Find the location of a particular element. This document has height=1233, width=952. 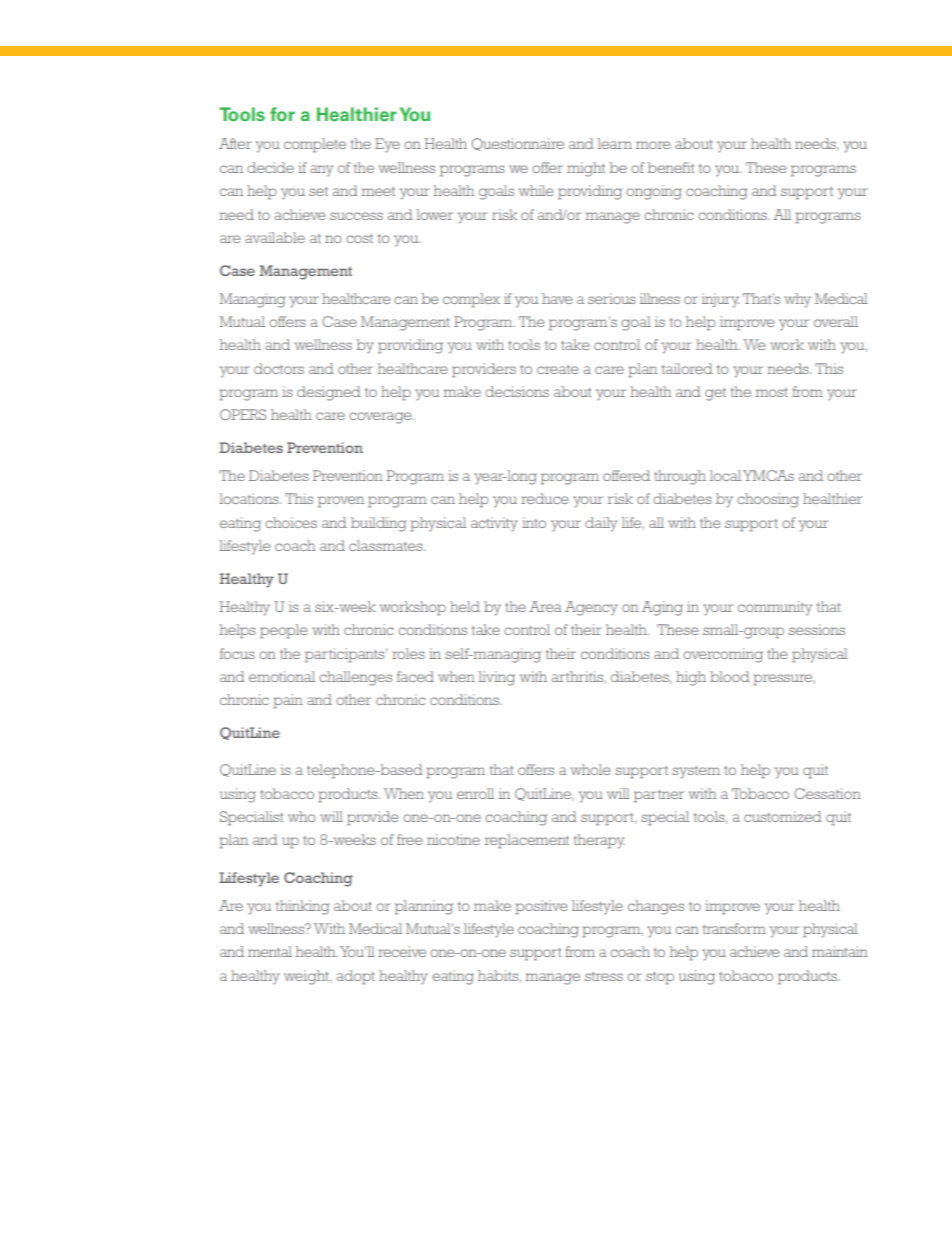

any is located at coordinates (321, 171).
